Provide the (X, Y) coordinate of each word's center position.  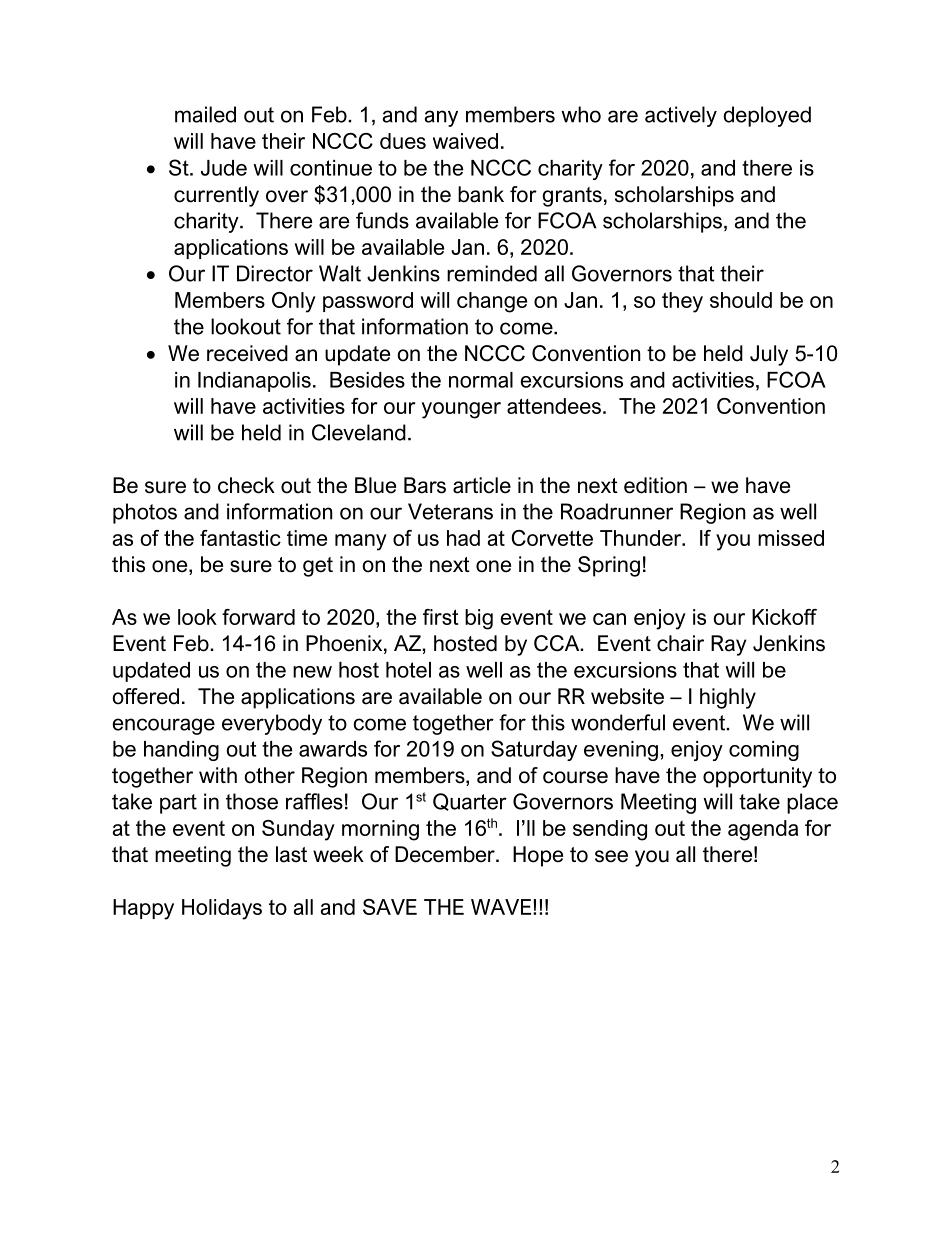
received (247, 353)
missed (791, 538)
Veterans (450, 511)
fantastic (240, 538)
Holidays (222, 909)
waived (465, 141)
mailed (205, 114)
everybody (272, 724)
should (741, 300)
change (492, 302)
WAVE (502, 907)
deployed (767, 116)
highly (728, 698)
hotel (408, 670)
